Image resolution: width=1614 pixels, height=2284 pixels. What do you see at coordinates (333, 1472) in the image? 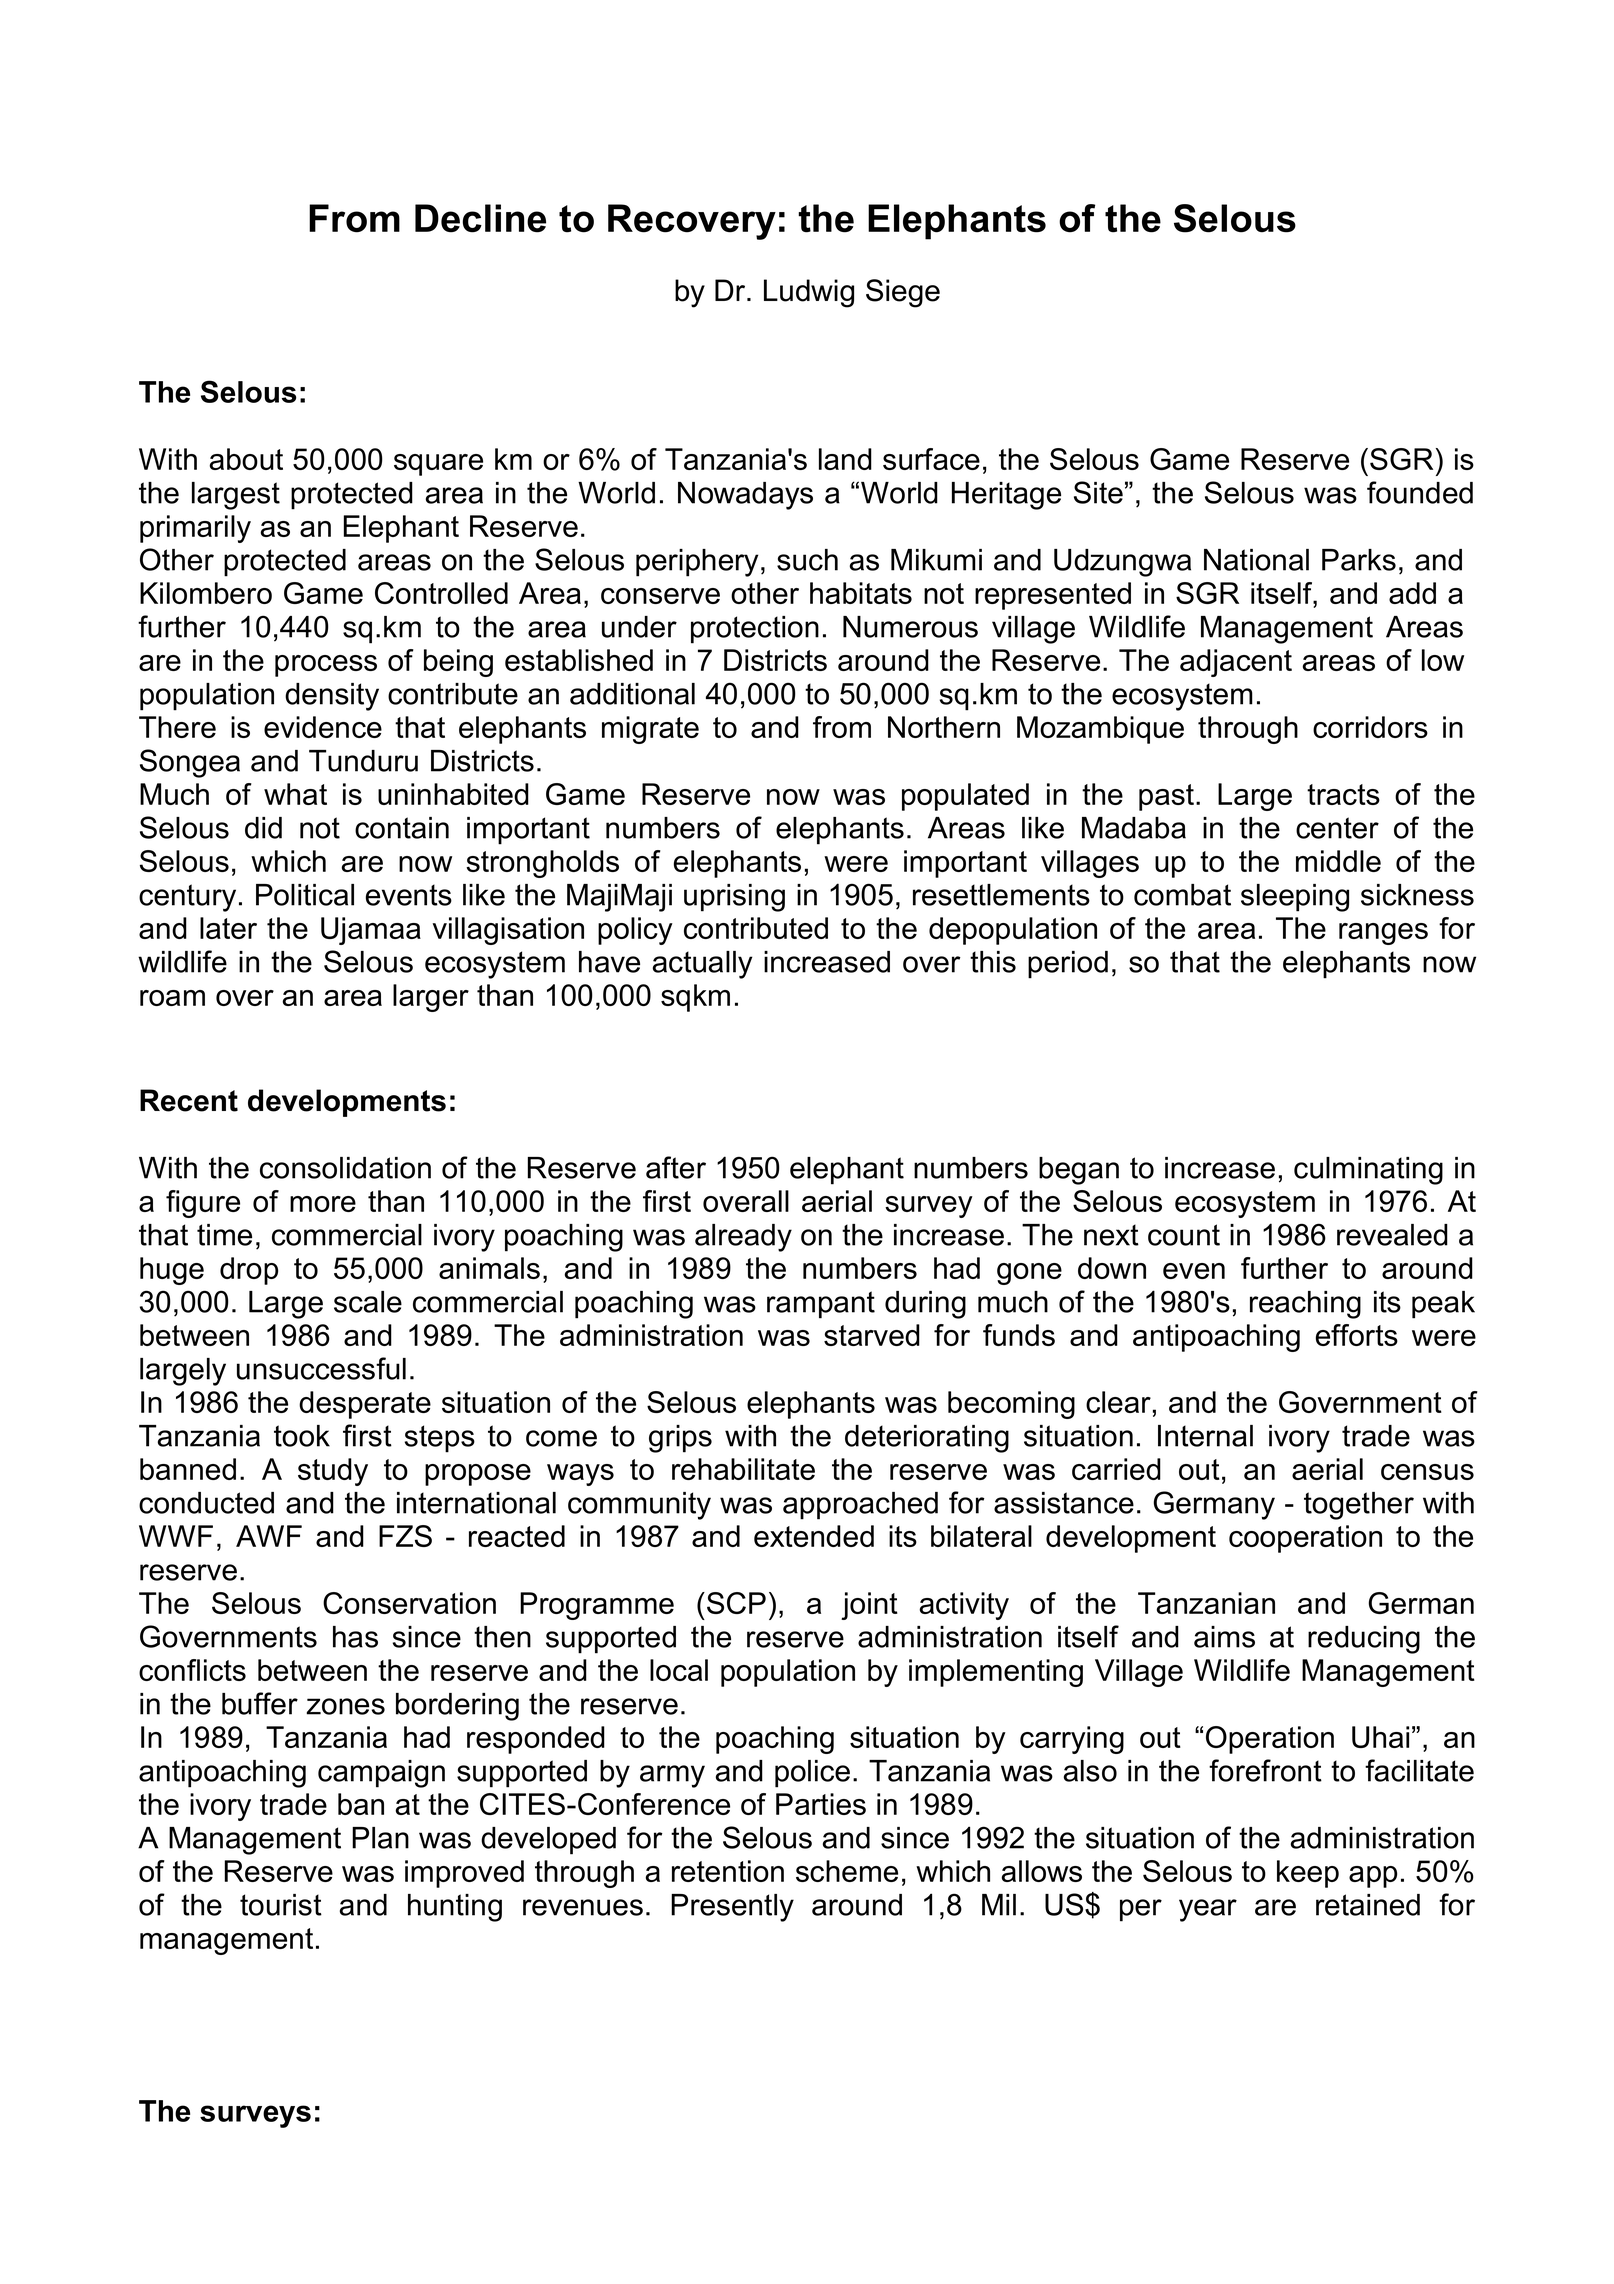
I see `study` at bounding box center [333, 1472].
